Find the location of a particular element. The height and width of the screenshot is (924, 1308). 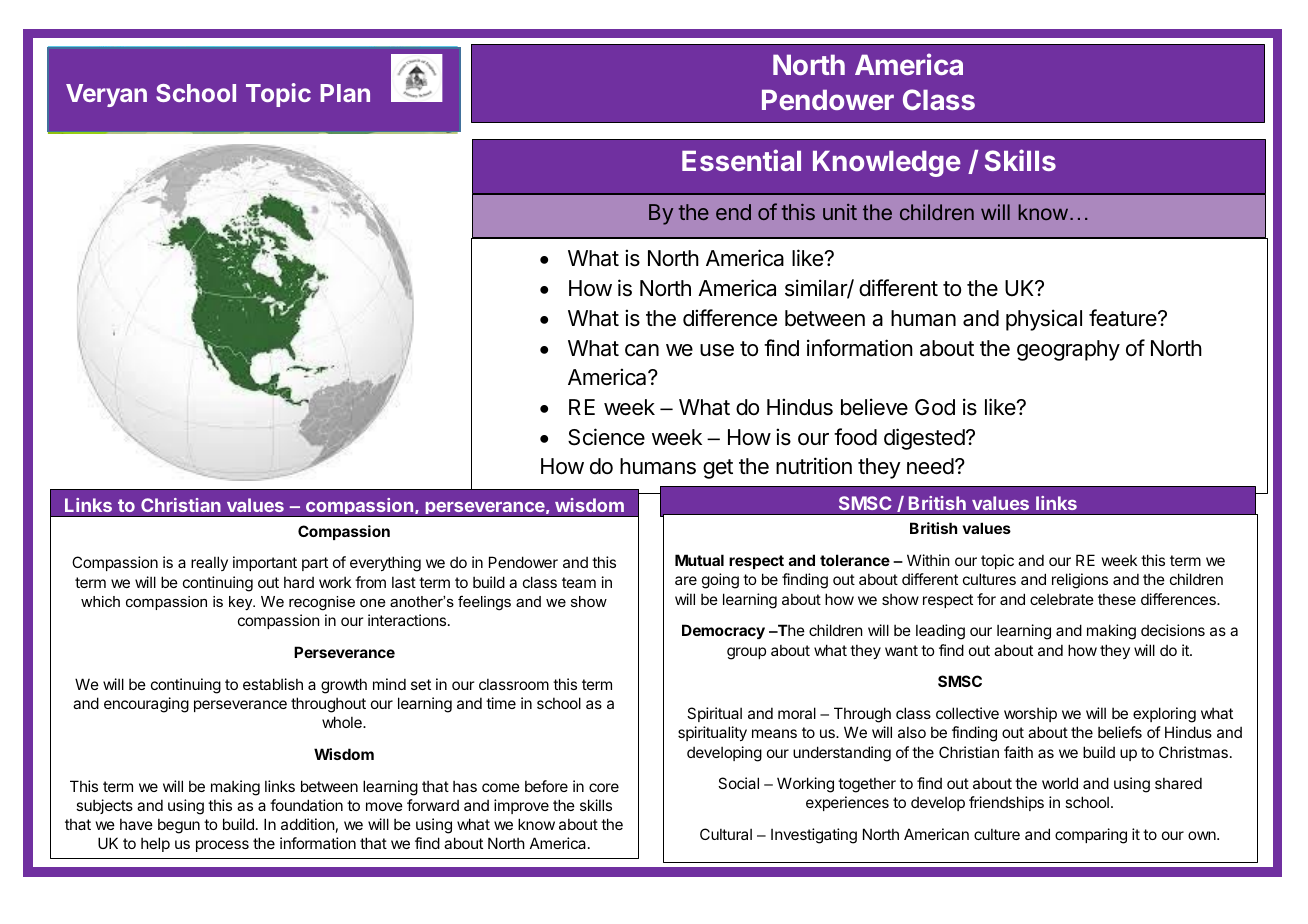

physical is located at coordinates (1044, 320).
